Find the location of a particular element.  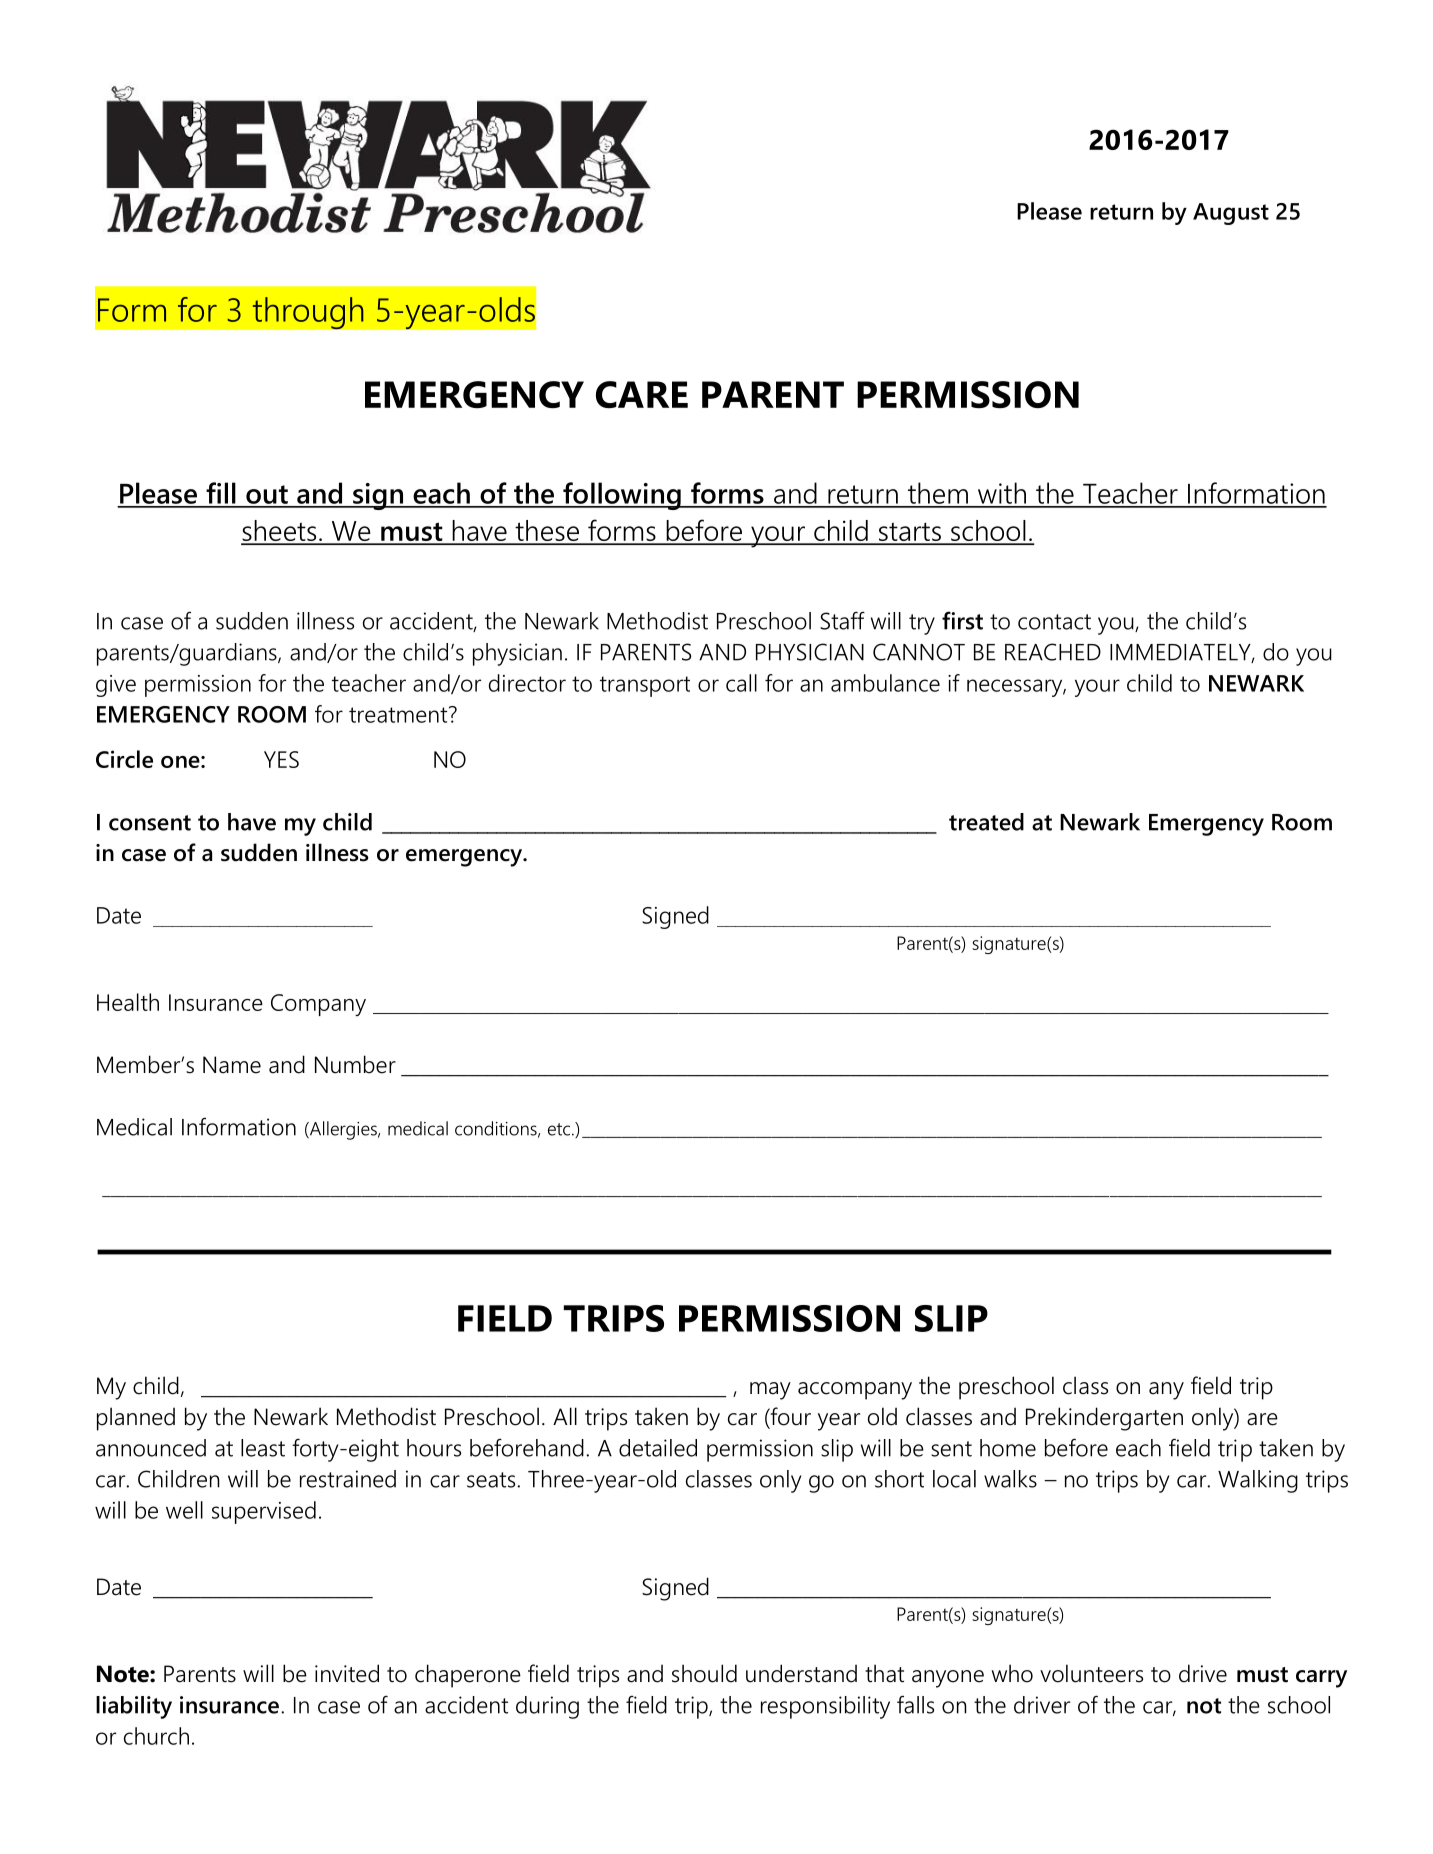

YES is located at coordinates (281, 759).
